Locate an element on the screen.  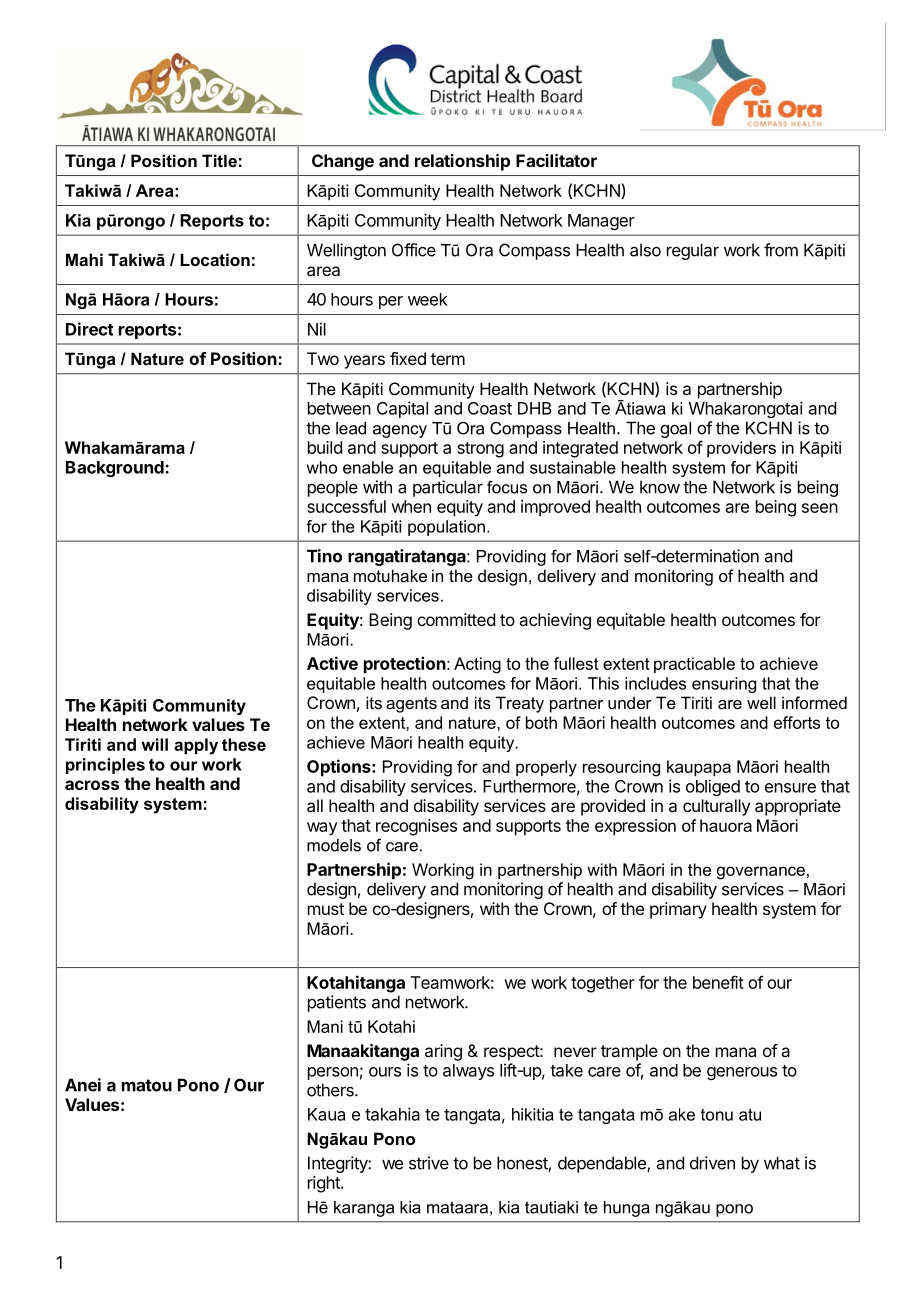
providers is located at coordinates (741, 449).
